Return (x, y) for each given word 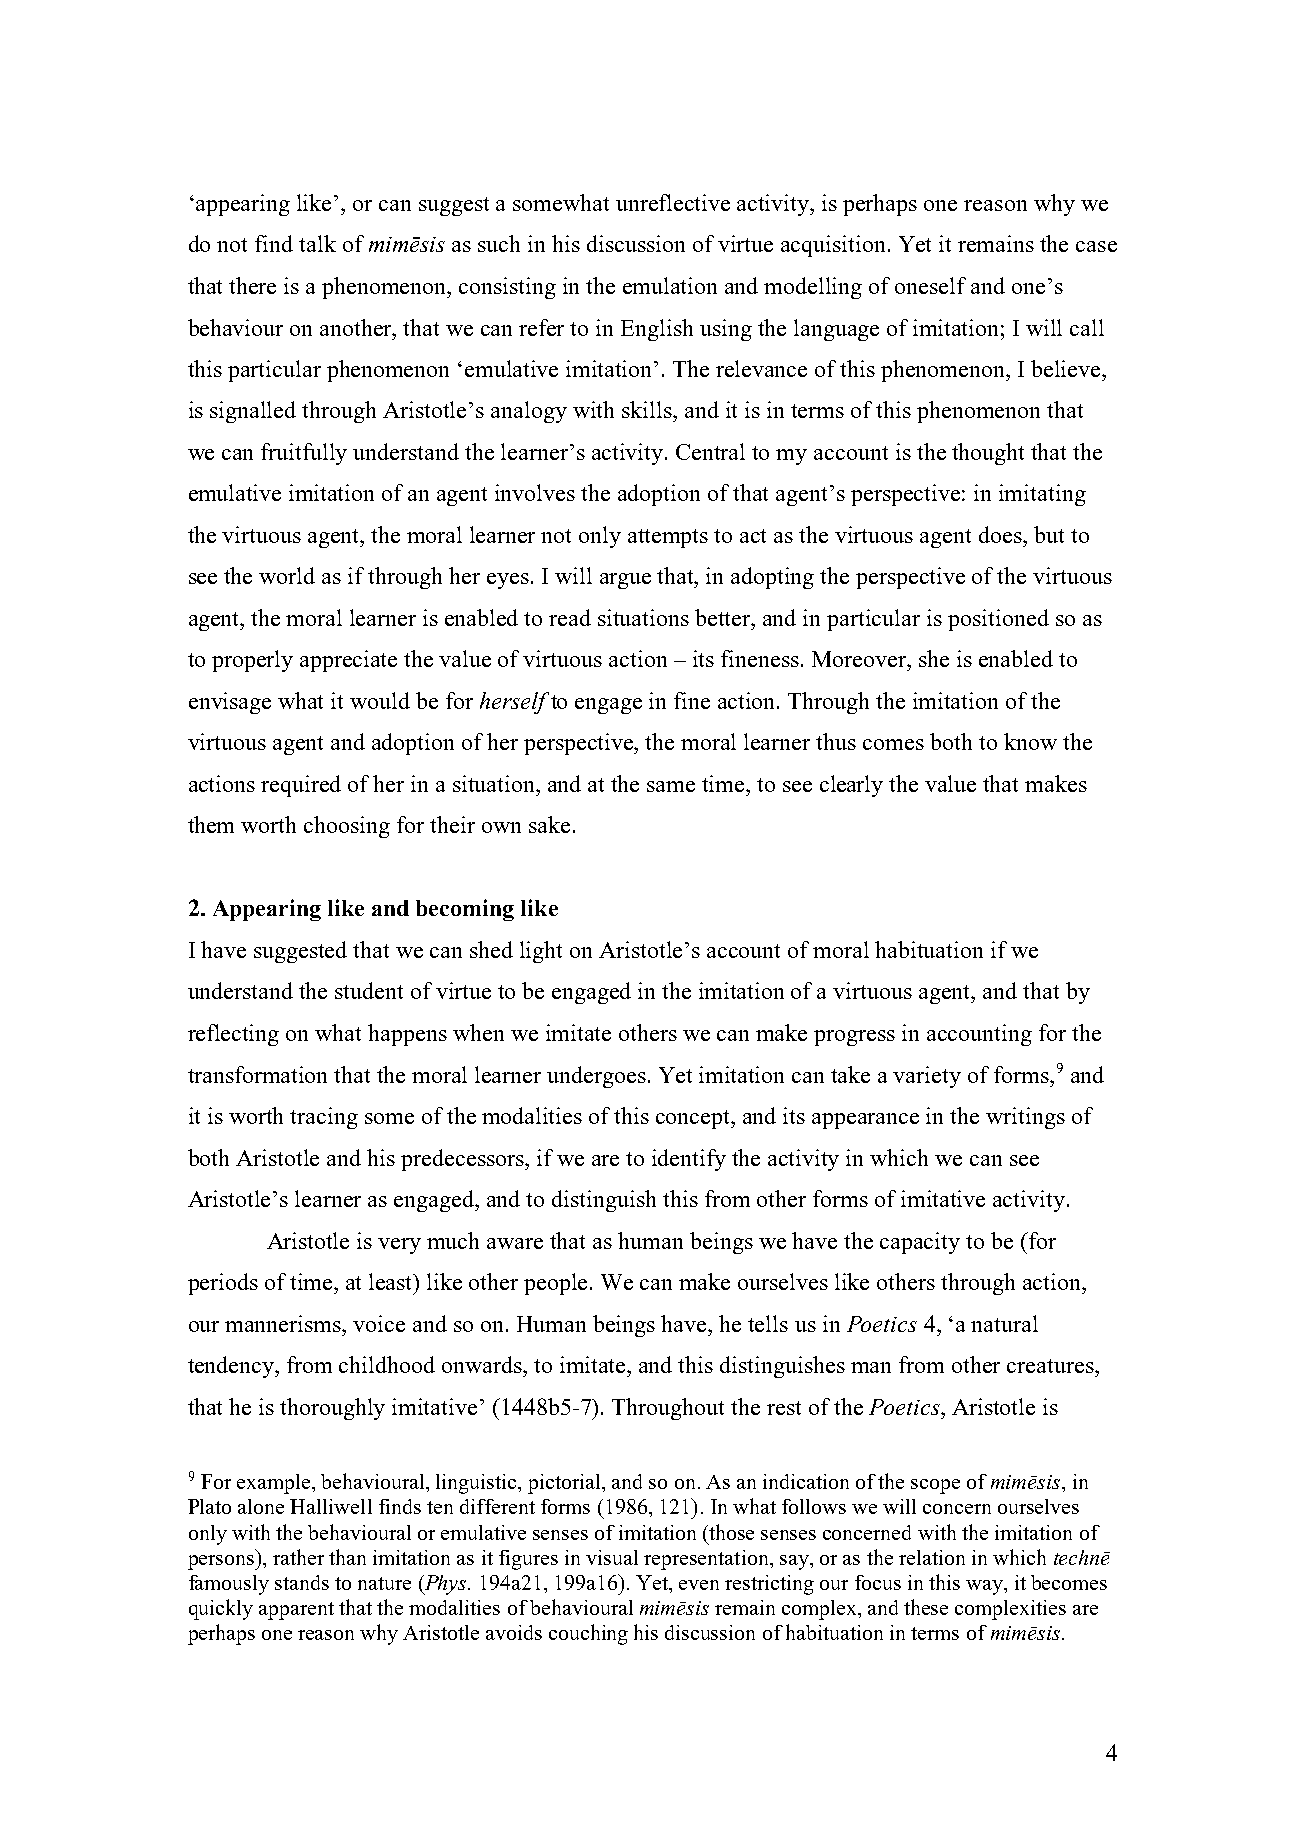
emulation (670, 285)
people (557, 1284)
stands (302, 1582)
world (287, 575)
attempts (668, 538)
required (301, 786)
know (1030, 741)
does (1001, 534)
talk (317, 243)
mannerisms (284, 1323)
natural (1004, 1323)
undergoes (596, 1077)
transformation (257, 1074)
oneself (930, 285)
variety (927, 1077)
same (671, 786)
